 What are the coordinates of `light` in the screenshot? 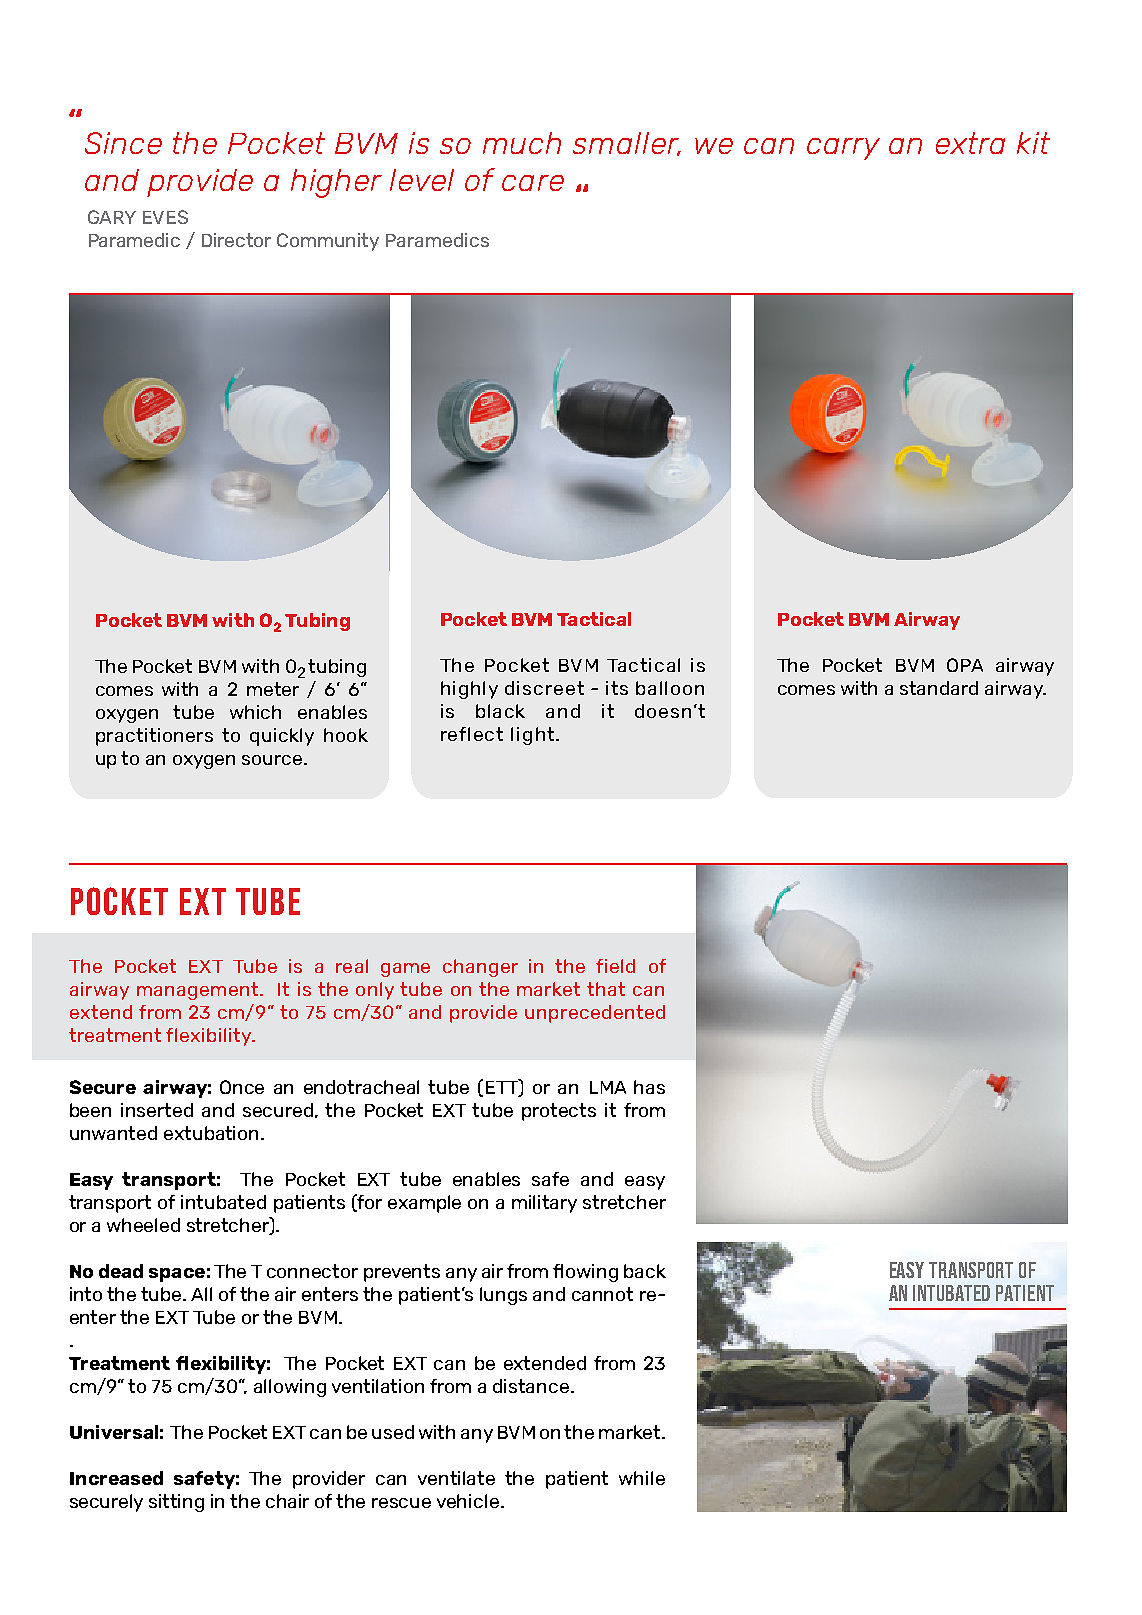 It's located at (534, 736).
